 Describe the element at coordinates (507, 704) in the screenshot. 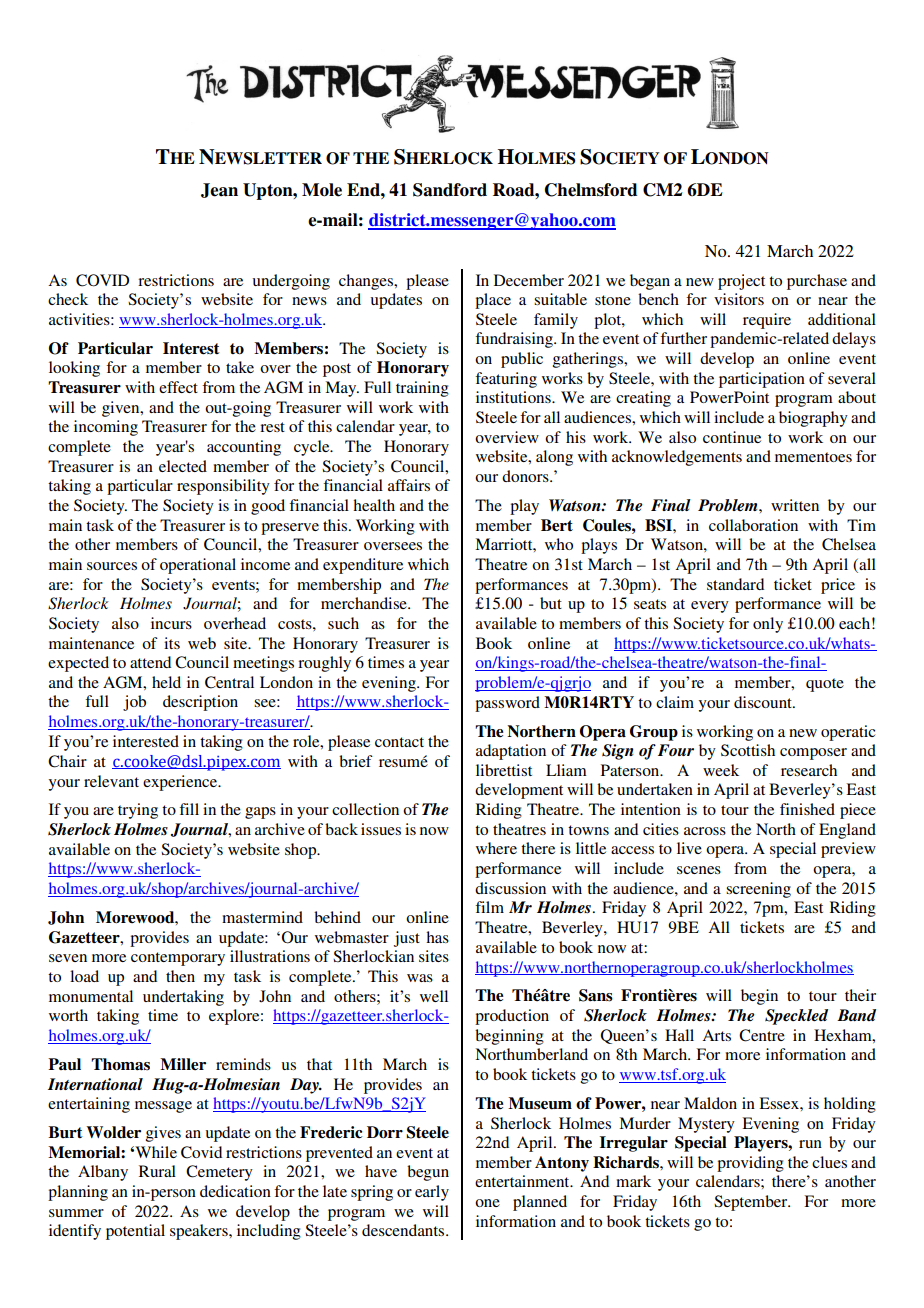

I see `password` at that location.
